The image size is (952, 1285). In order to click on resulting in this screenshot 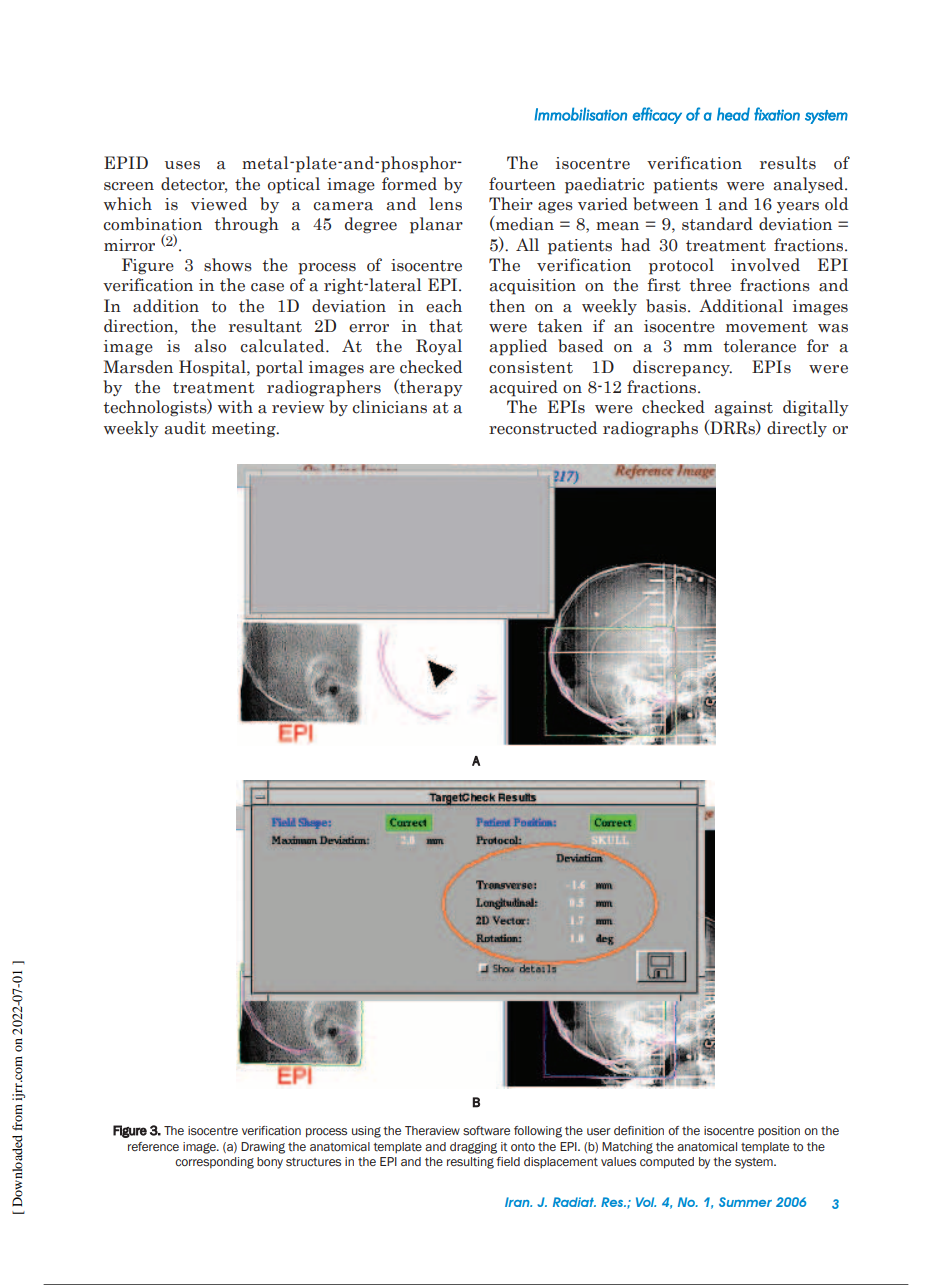, I will do `click(470, 1163)`.
